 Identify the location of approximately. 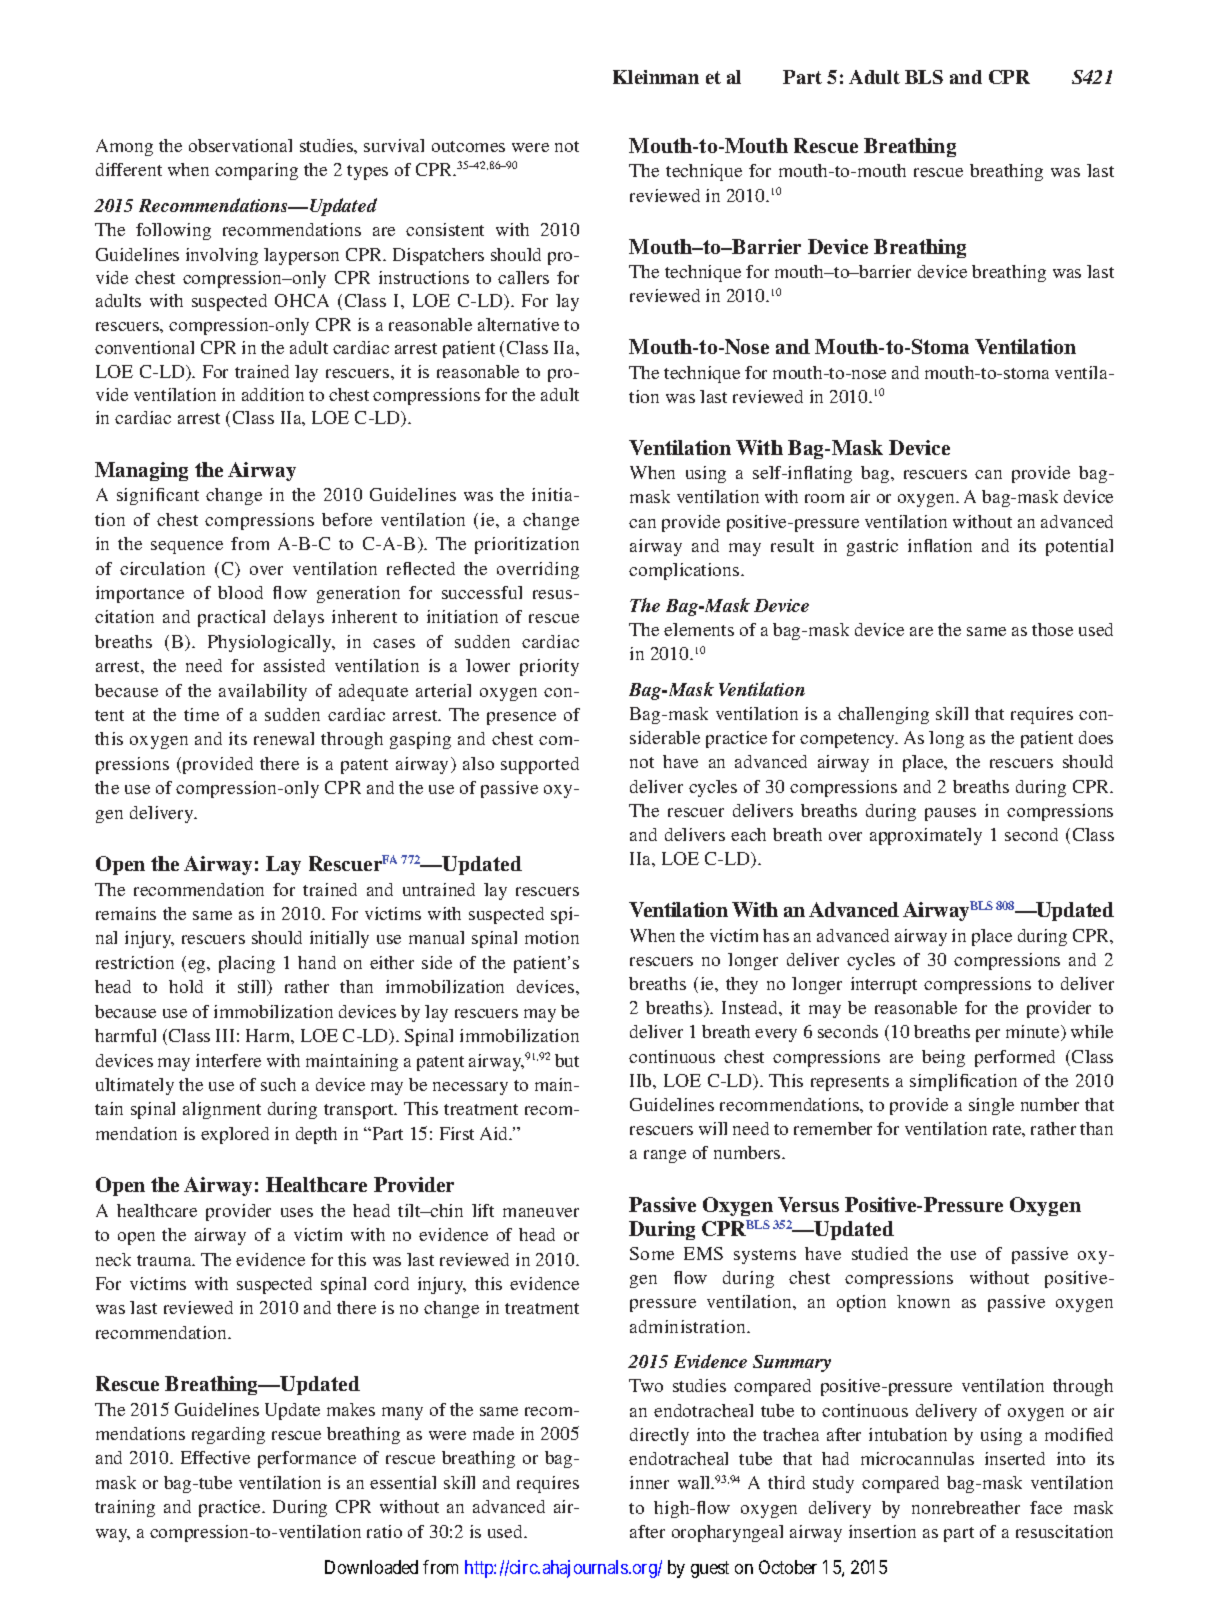
(926, 836).
